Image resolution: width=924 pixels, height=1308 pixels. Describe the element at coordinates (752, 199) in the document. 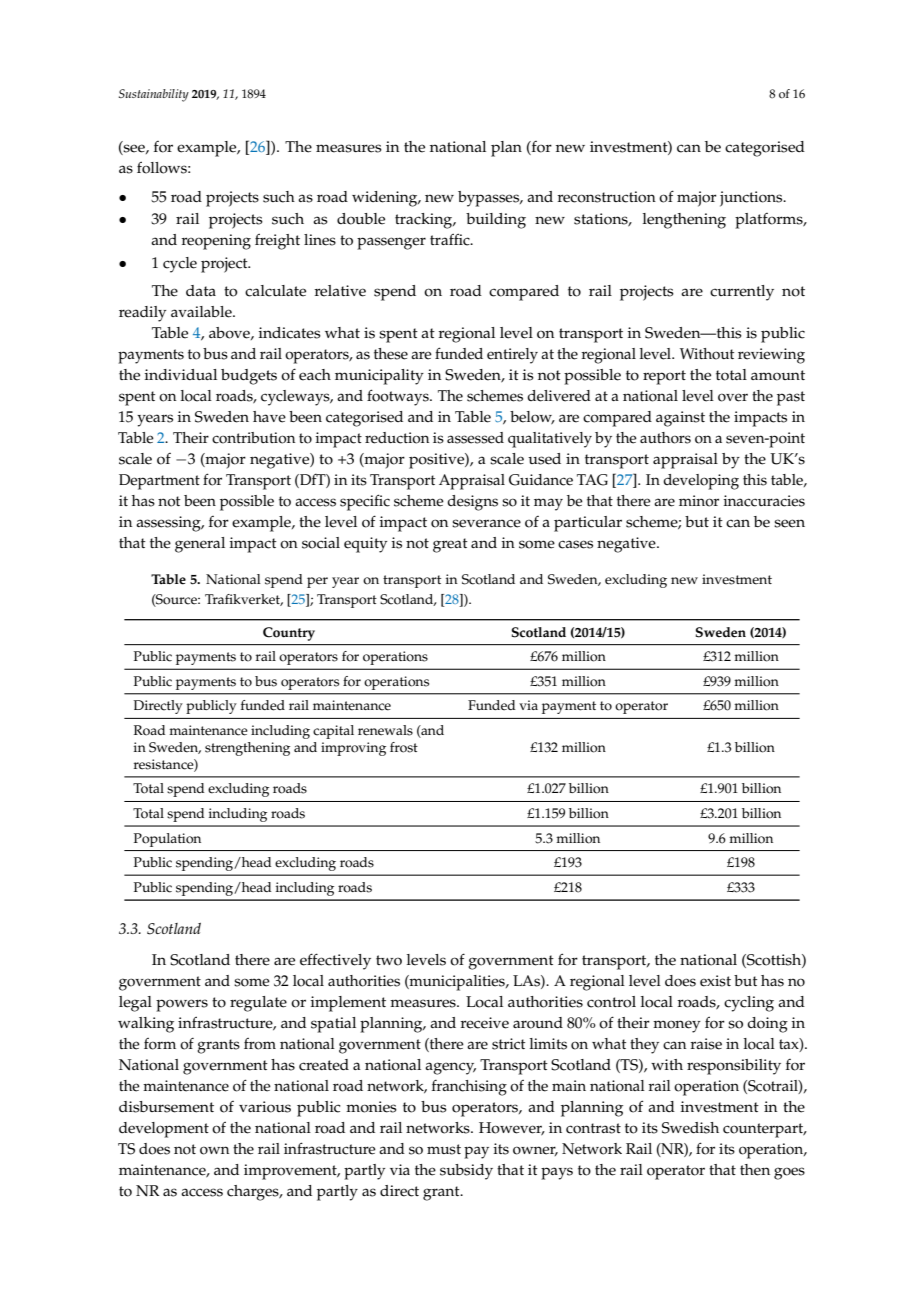

I see `junctions` at that location.
